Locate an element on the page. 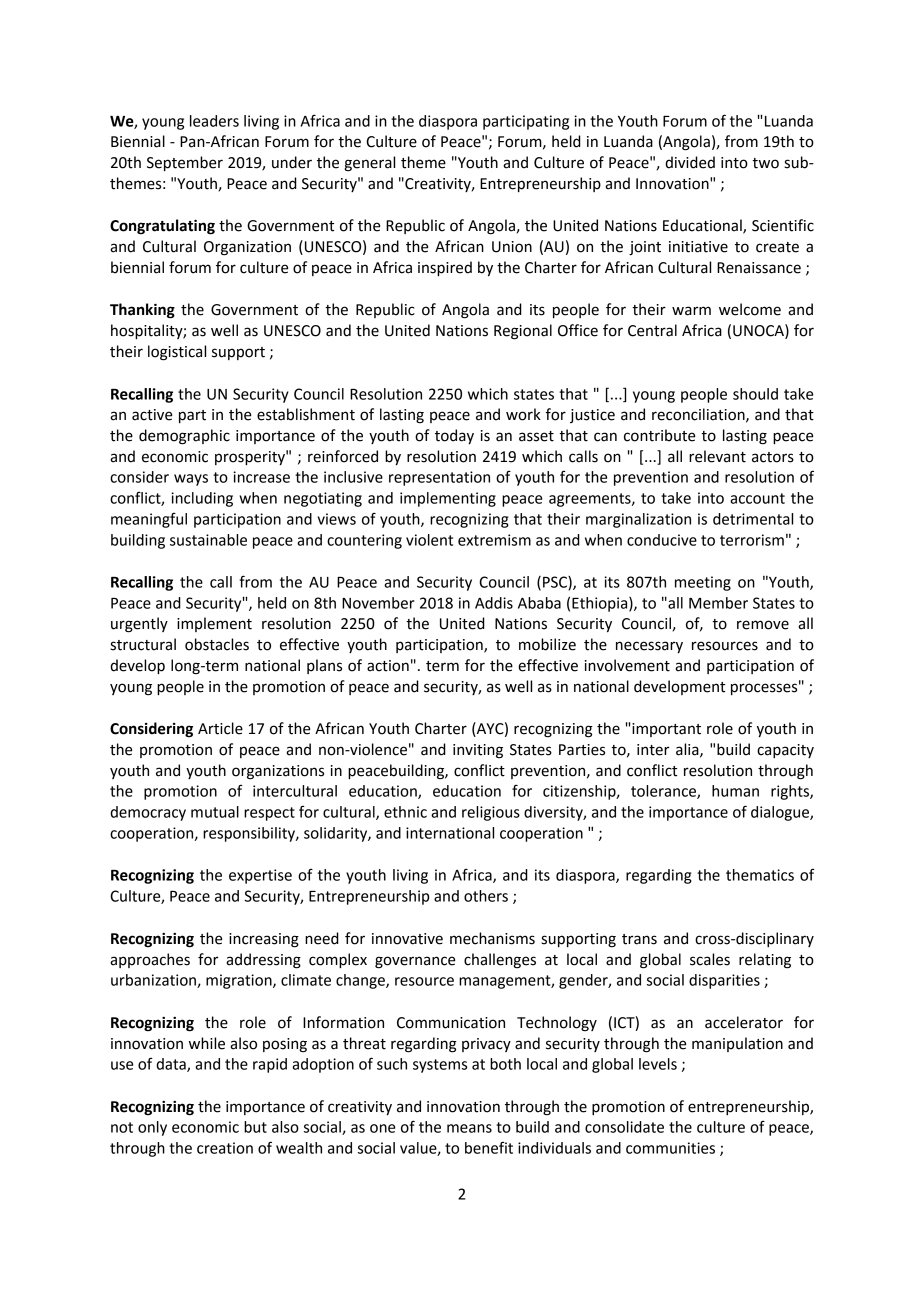 The width and height of the document is (924, 1308). logistical is located at coordinates (177, 353).
